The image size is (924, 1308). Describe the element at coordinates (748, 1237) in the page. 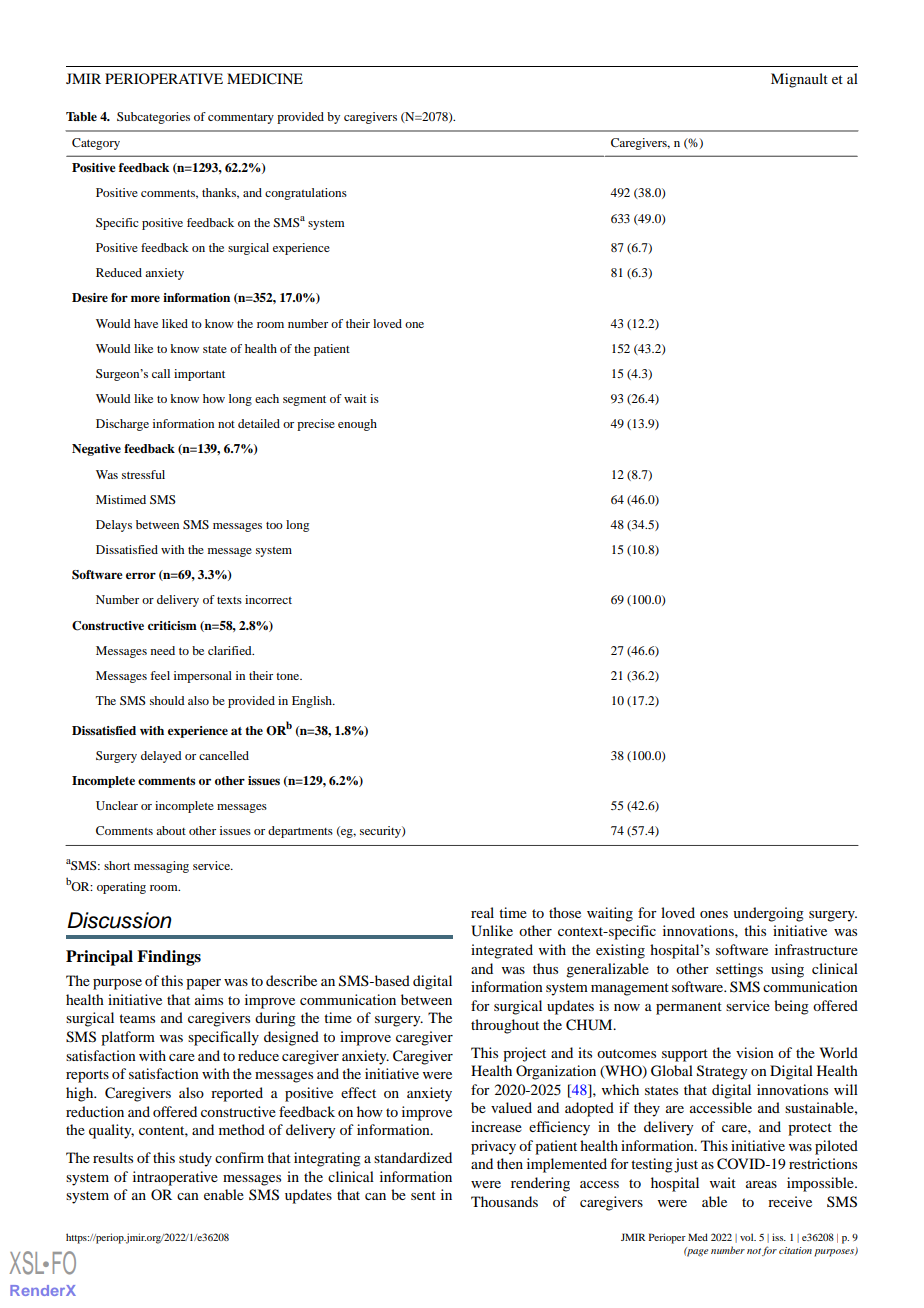

I see `vol` at that location.
